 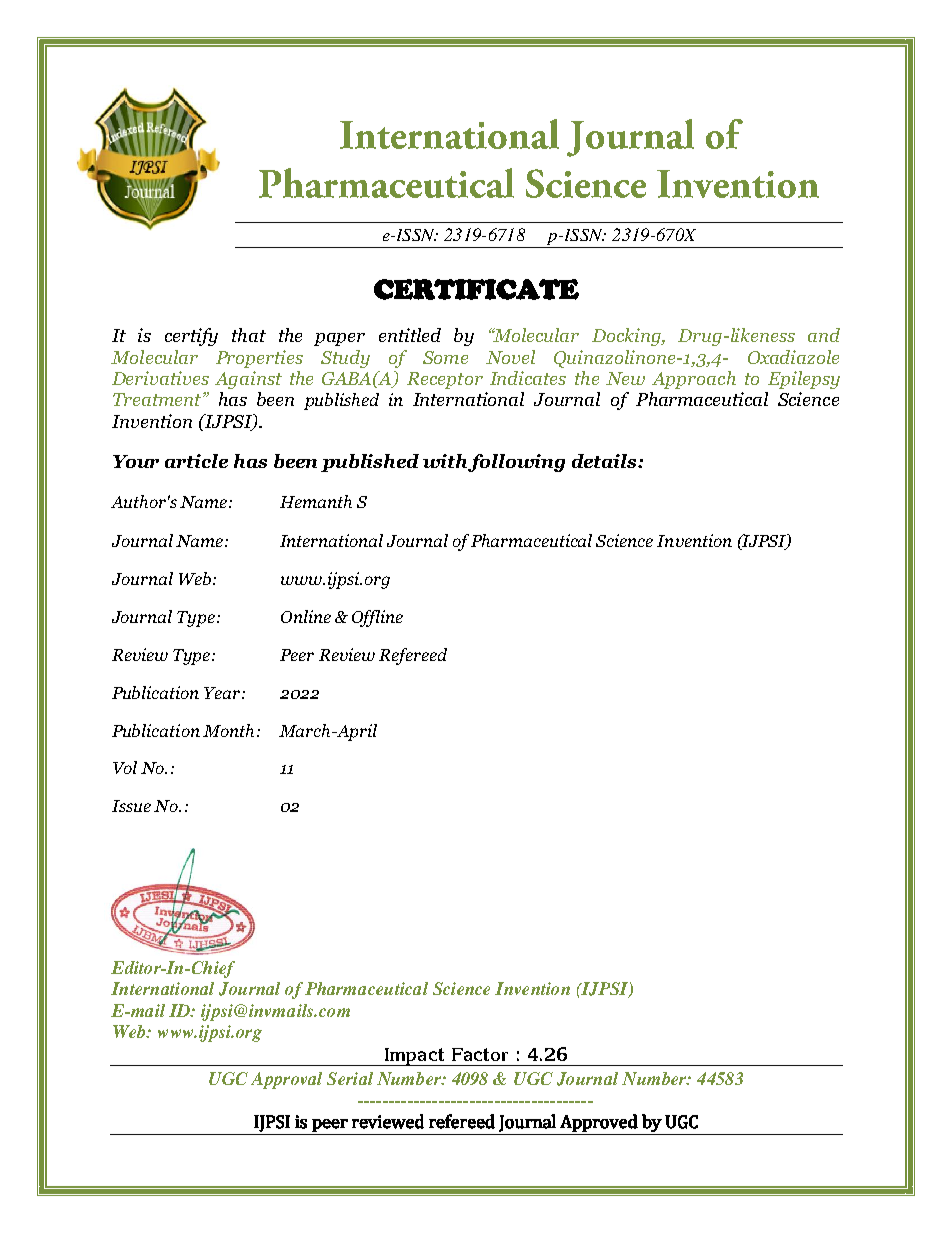 What do you see at coordinates (605, 461) in the screenshot?
I see `details` at bounding box center [605, 461].
